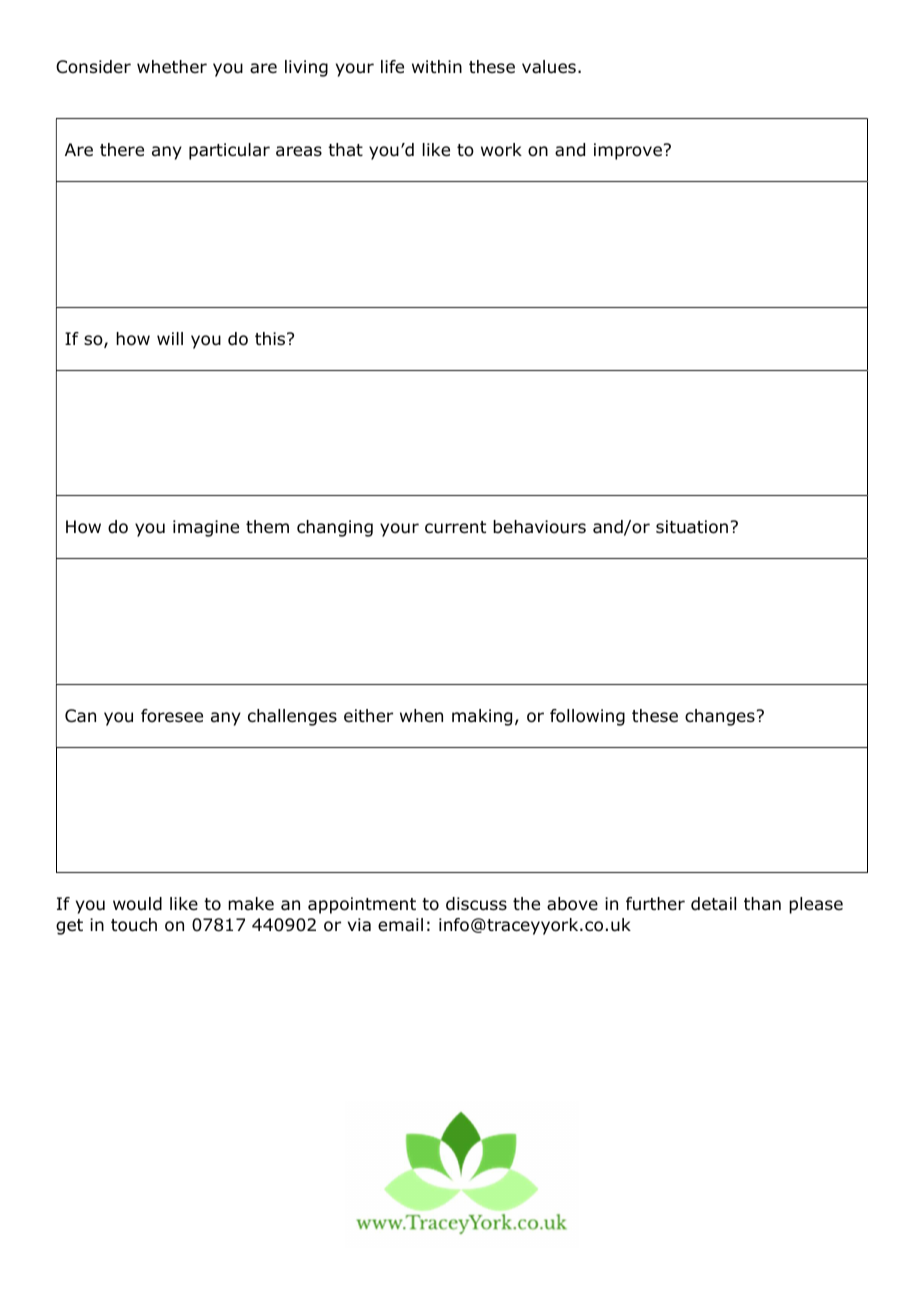  I want to click on whether, so click(172, 66).
